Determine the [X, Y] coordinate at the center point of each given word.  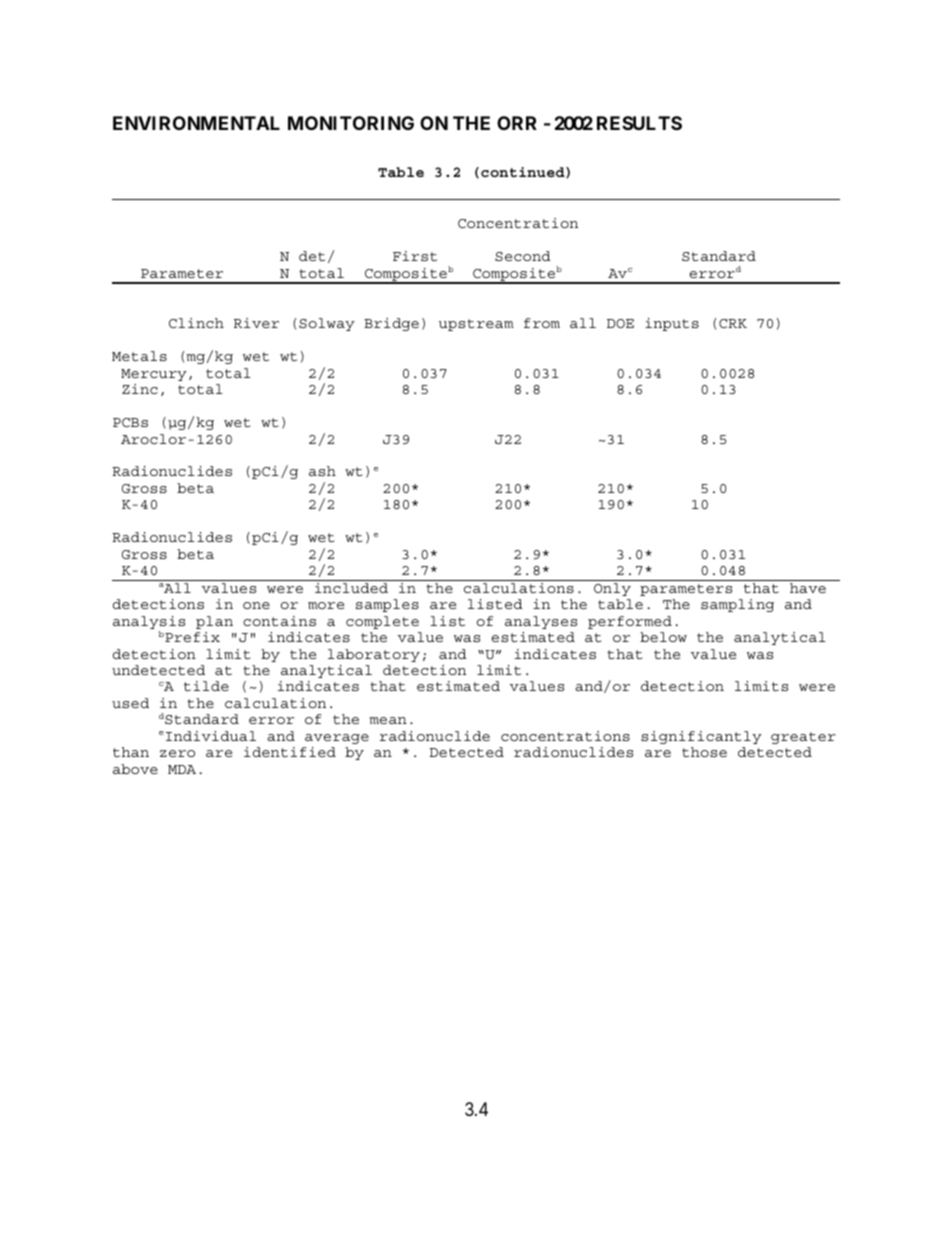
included [351, 588]
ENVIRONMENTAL [196, 123]
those [704, 752]
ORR [517, 123]
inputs [672, 324]
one [256, 605]
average [337, 739]
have [808, 588]
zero [177, 753]
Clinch [196, 323]
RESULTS [639, 123]
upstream [476, 325]
